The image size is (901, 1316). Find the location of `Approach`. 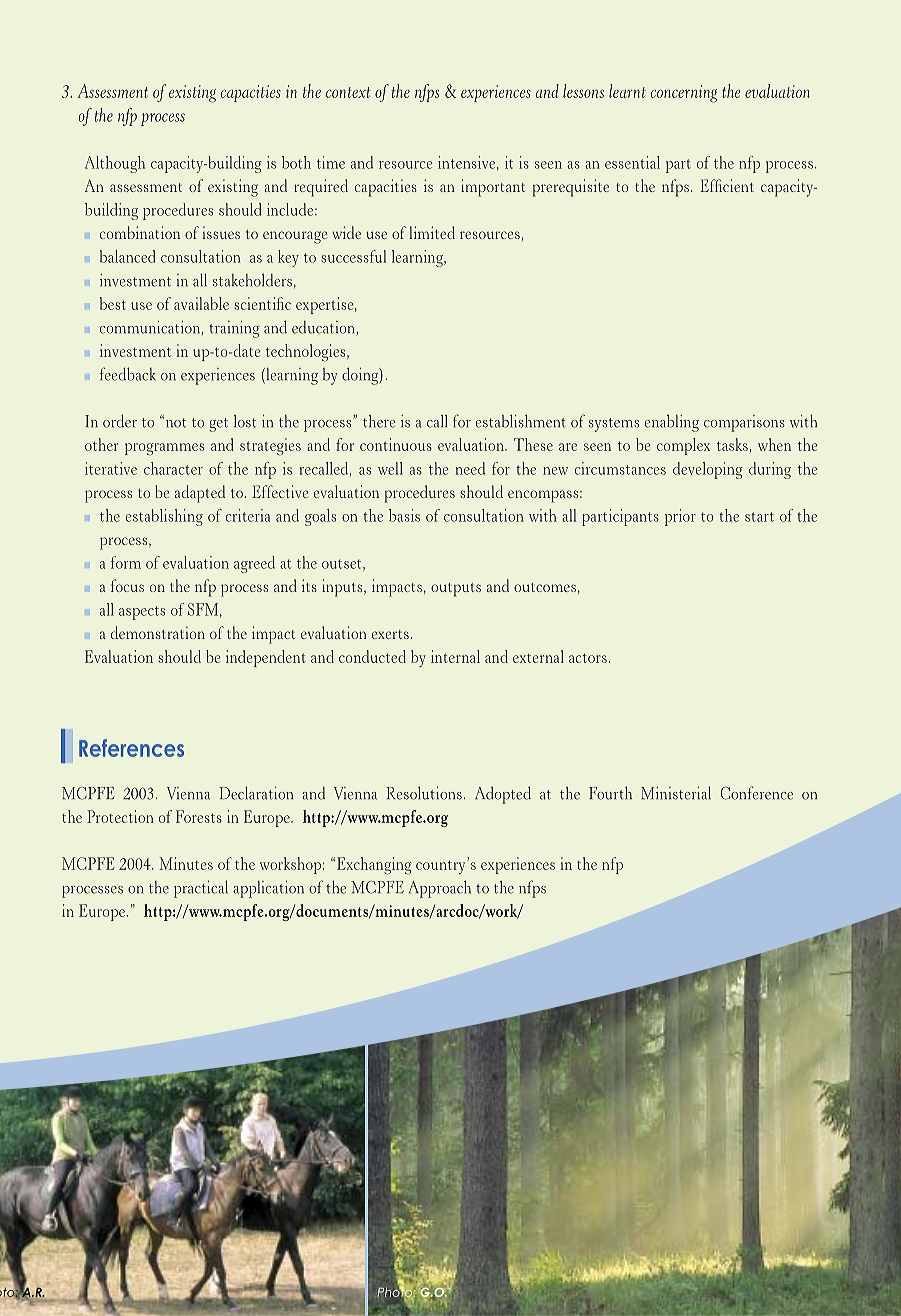

Approach is located at coordinates (440, 889).
